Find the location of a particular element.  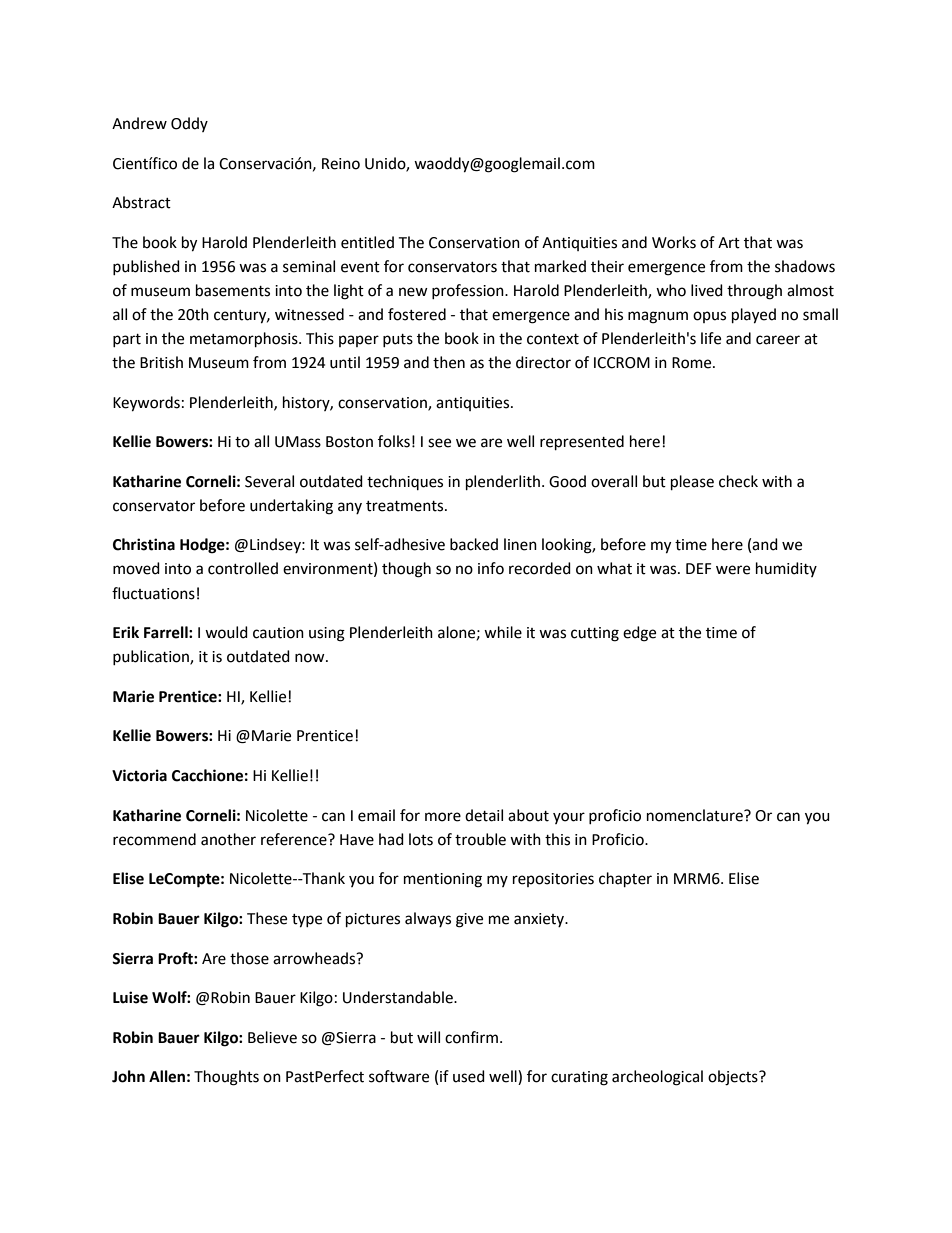

nomenclature is located at coordinates (696, 815).
